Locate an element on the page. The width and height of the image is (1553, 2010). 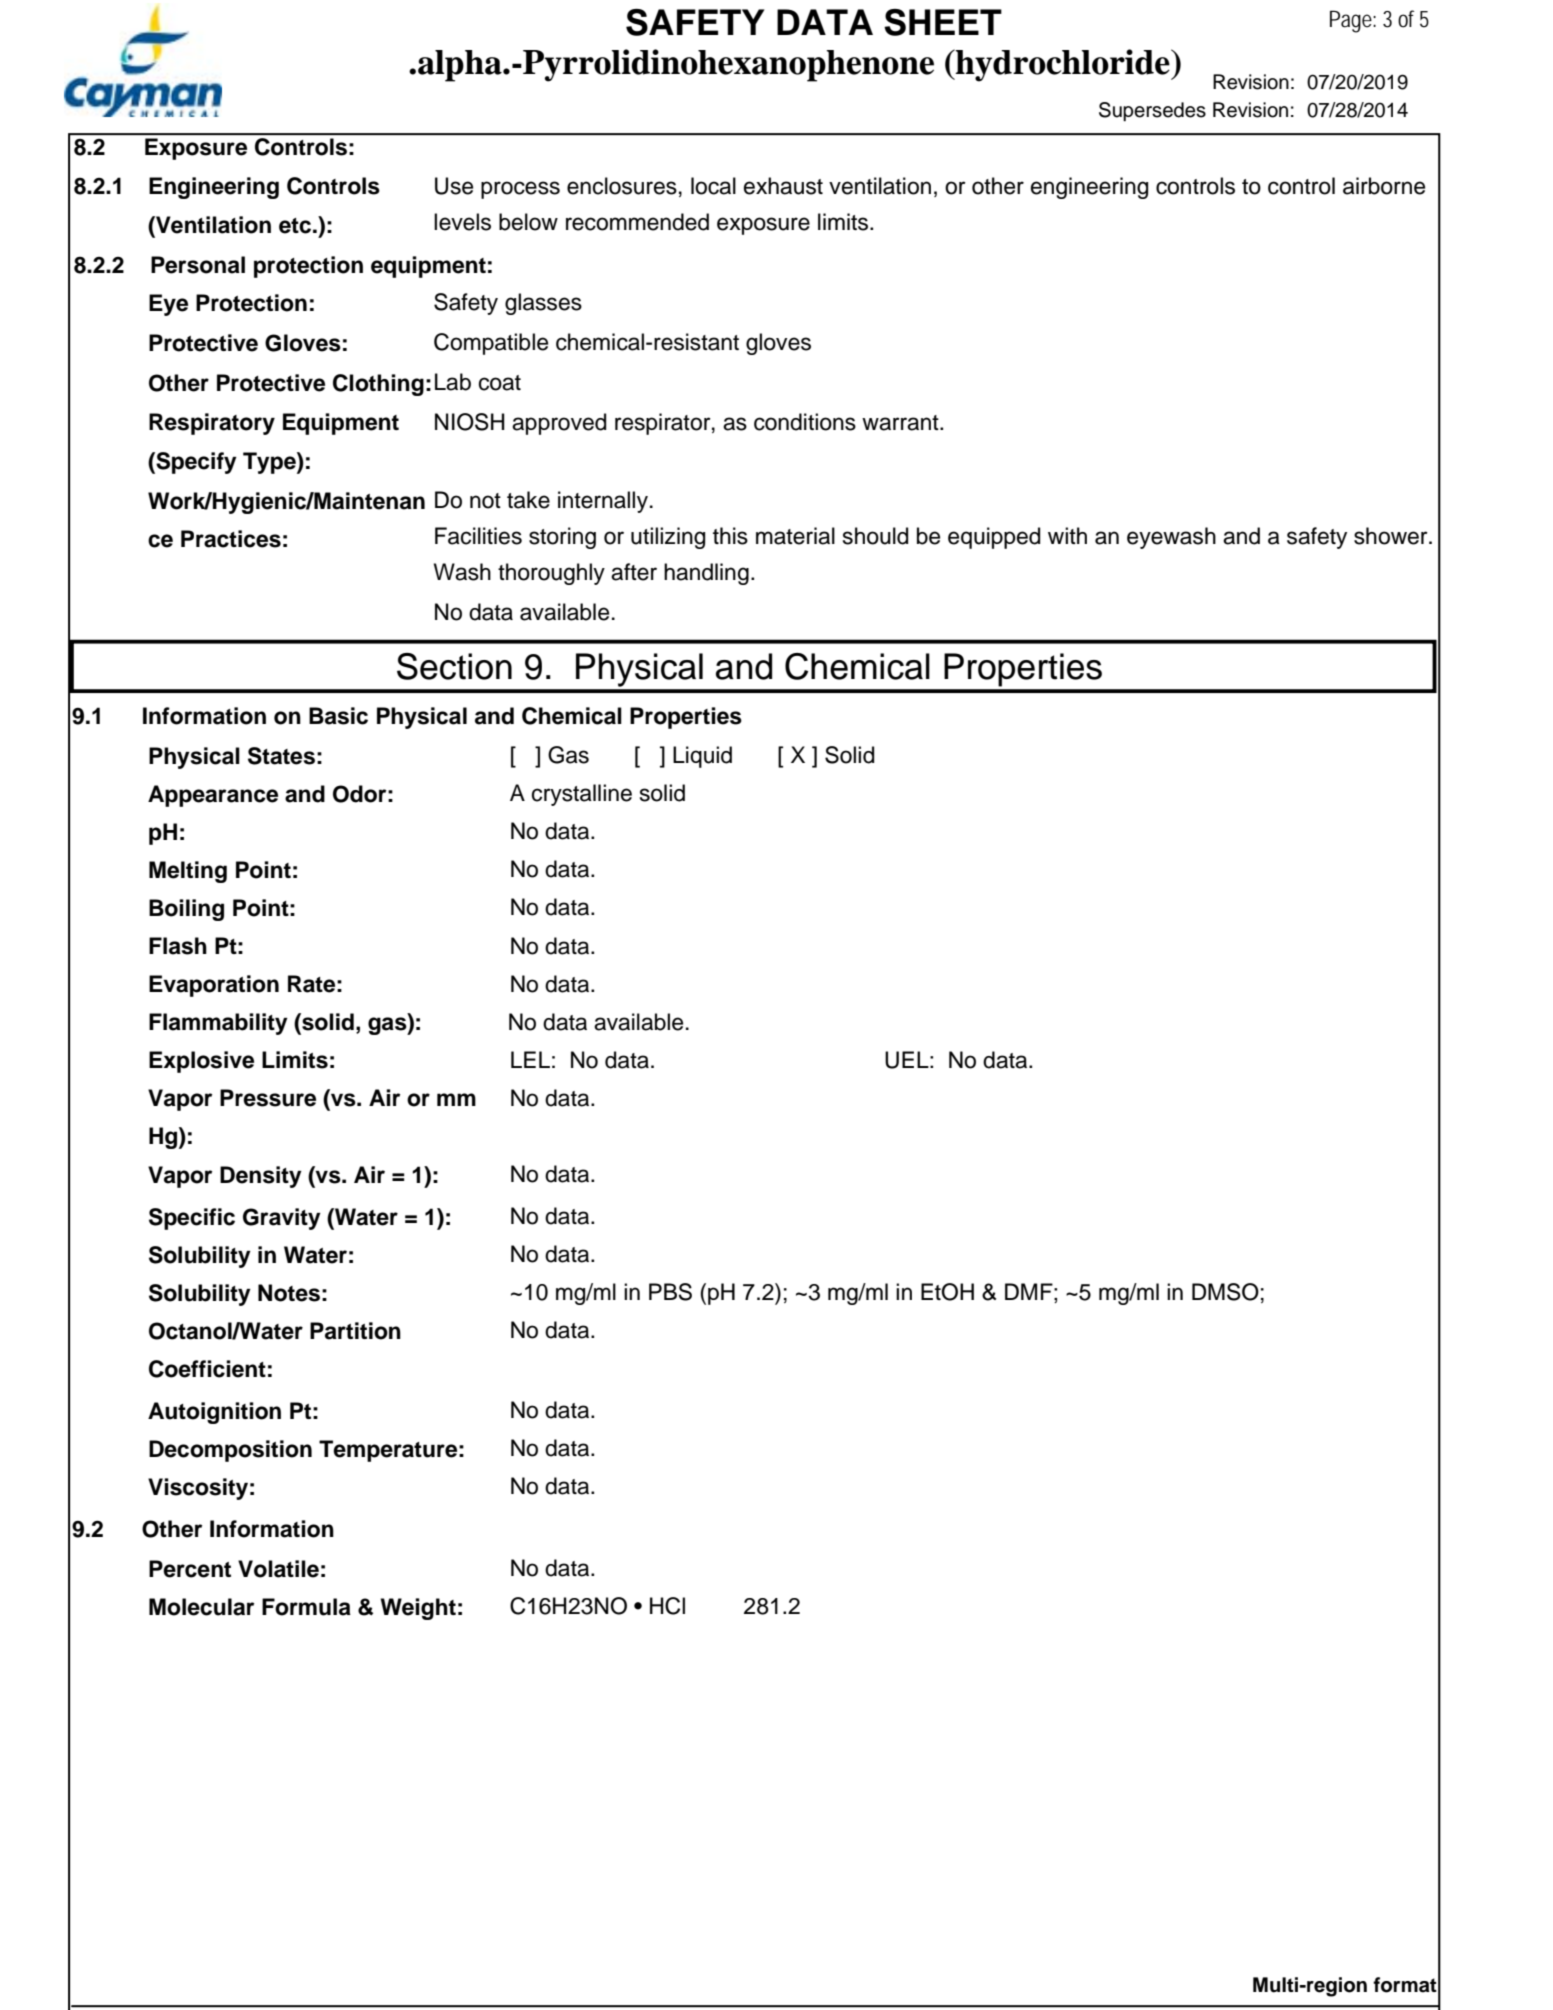
Volatile is located at coordinates (278, 1569).
